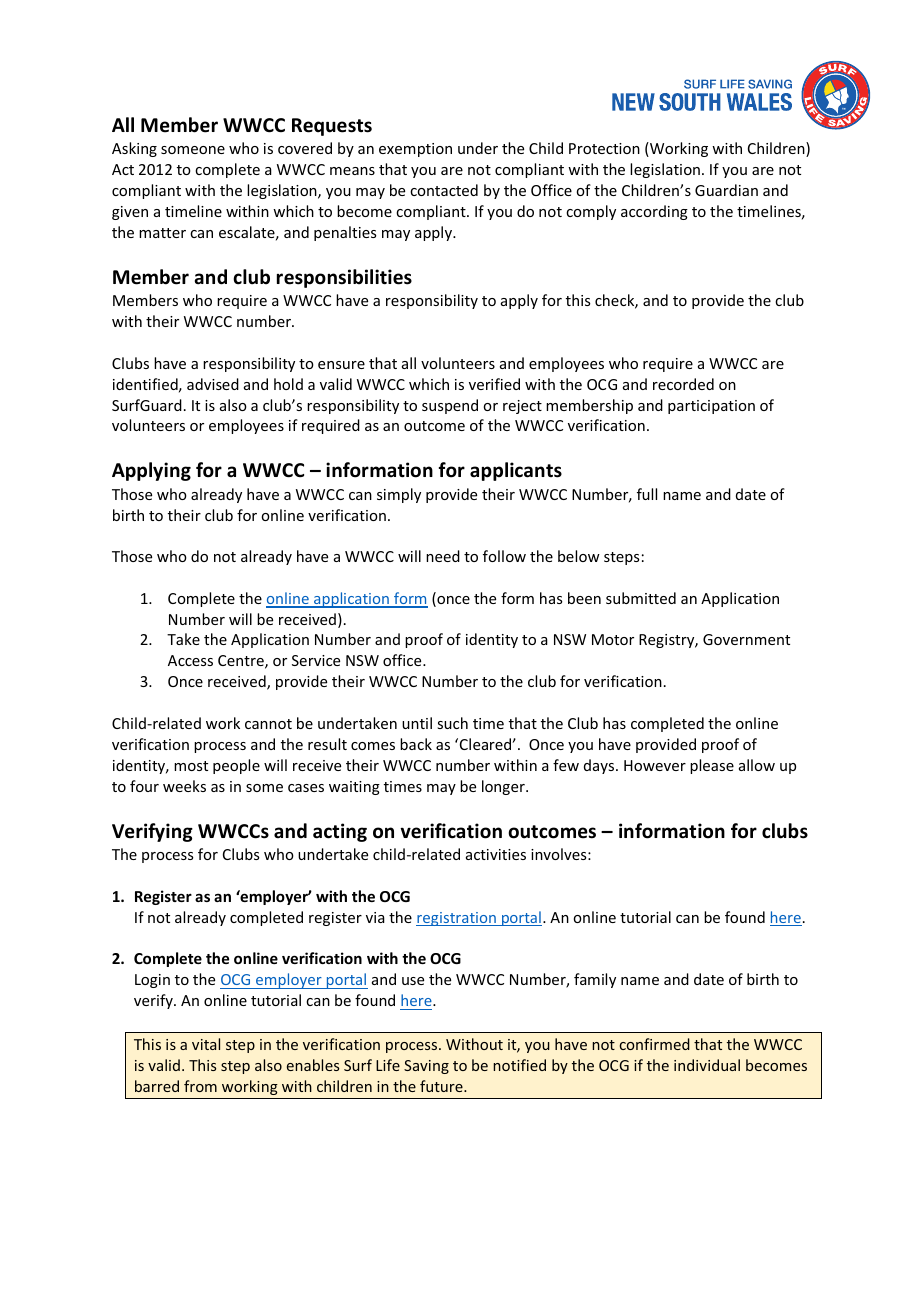  Describe the element at coordinates (683, 384) in the image. I see `recorded` at that location.
